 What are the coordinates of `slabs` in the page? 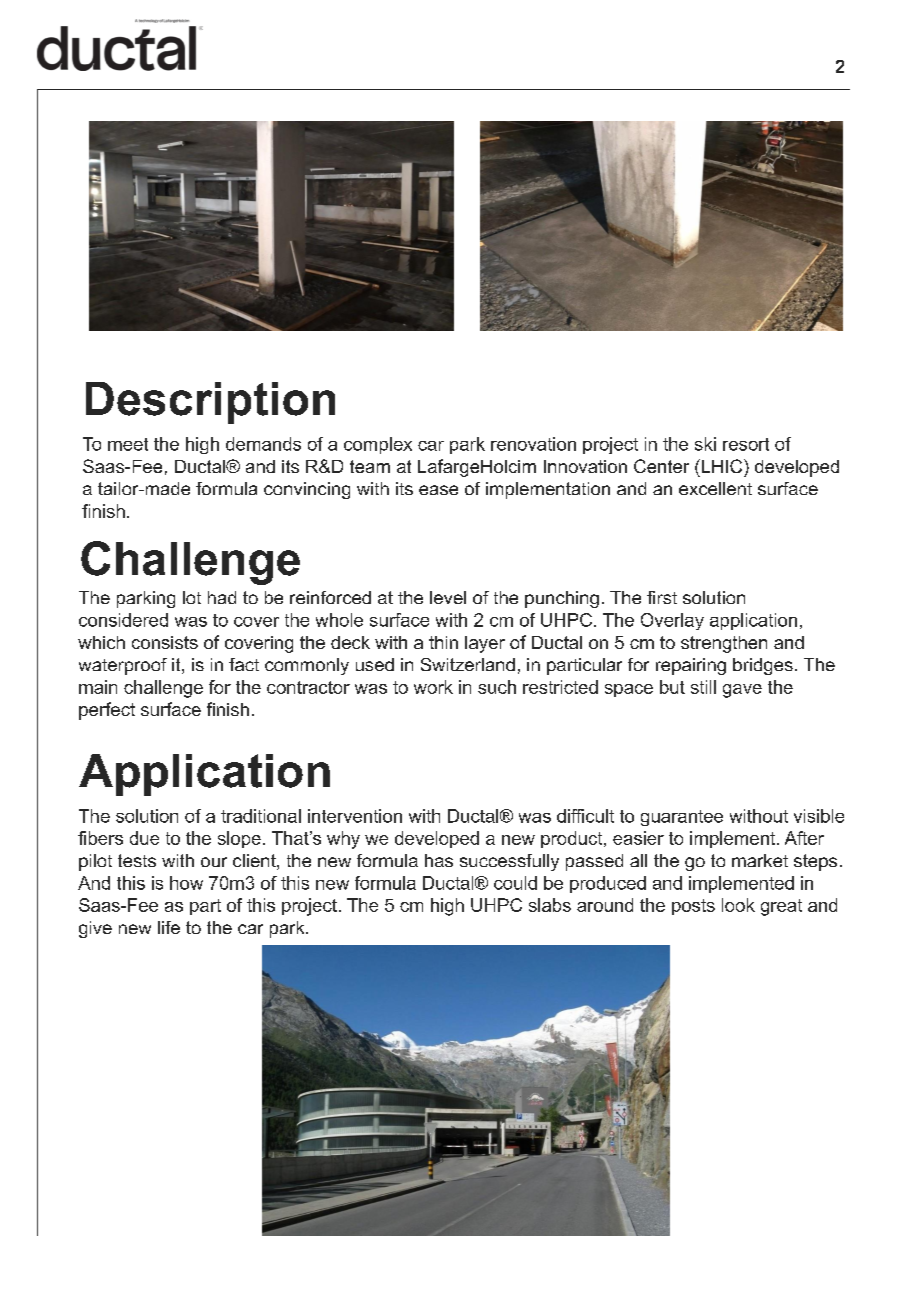 It's located at (550, 905).
